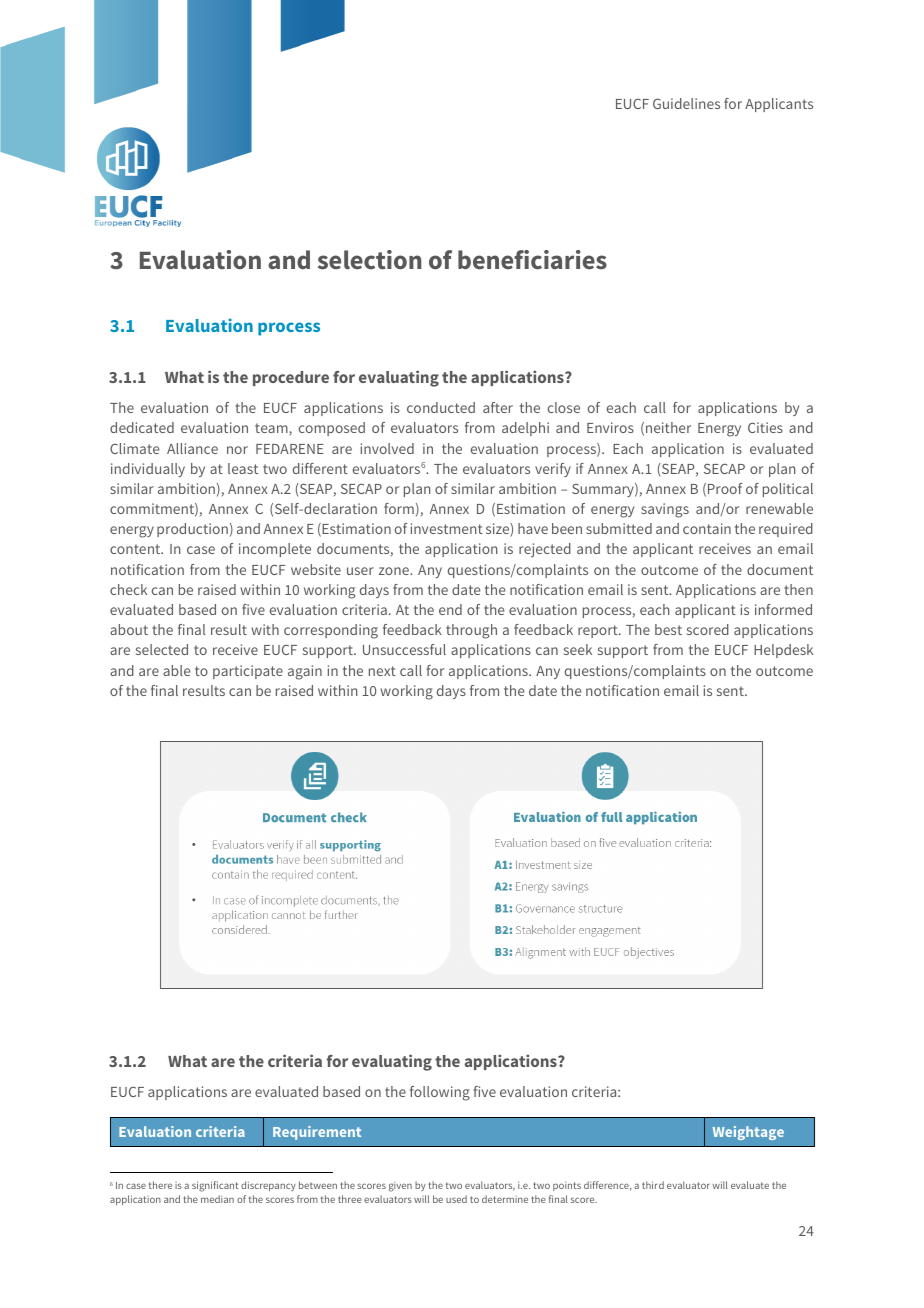  Describe the element at coordinates (370, 260) in the page. I see `selection` at that location.
